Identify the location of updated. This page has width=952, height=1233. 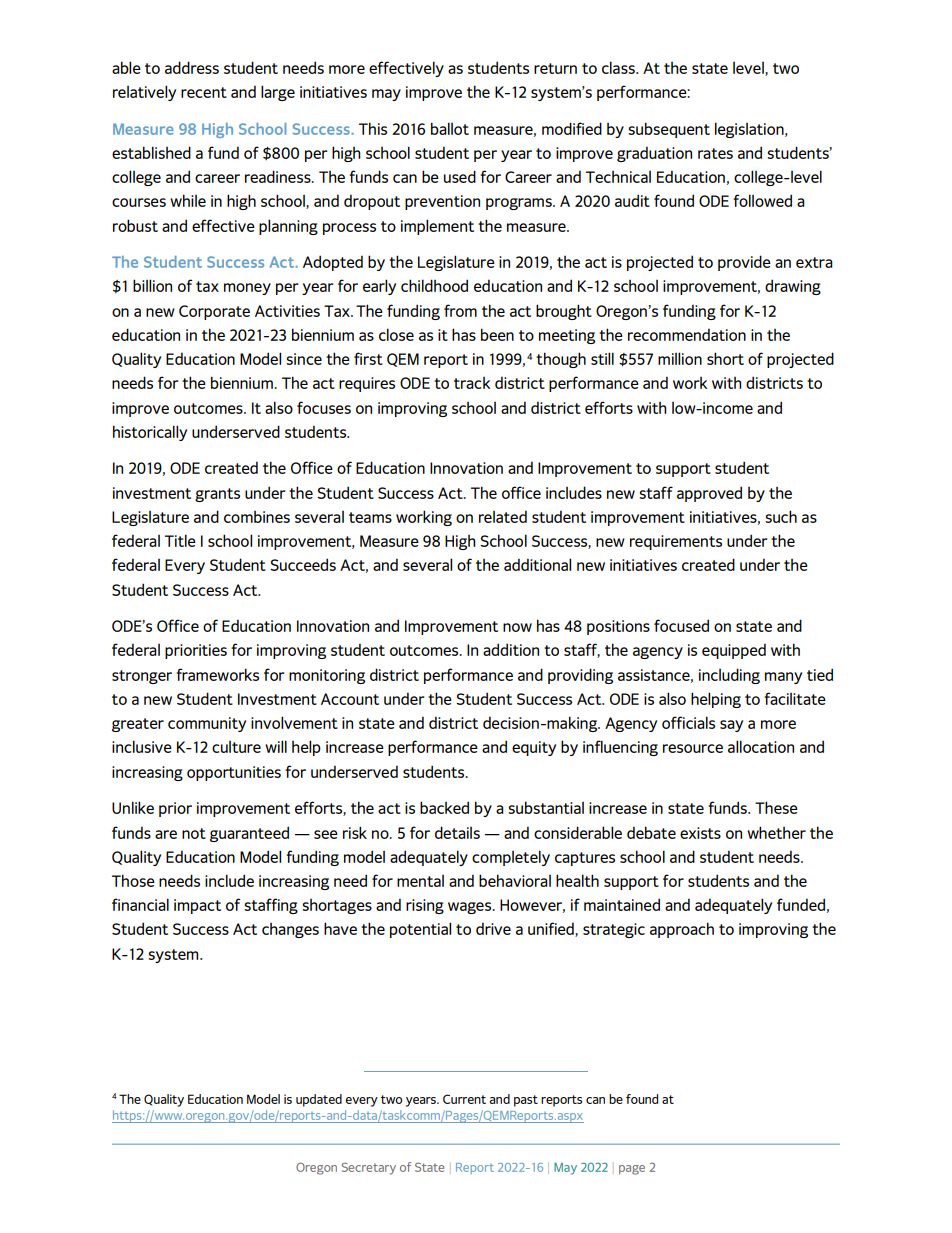
(319, 1100).
